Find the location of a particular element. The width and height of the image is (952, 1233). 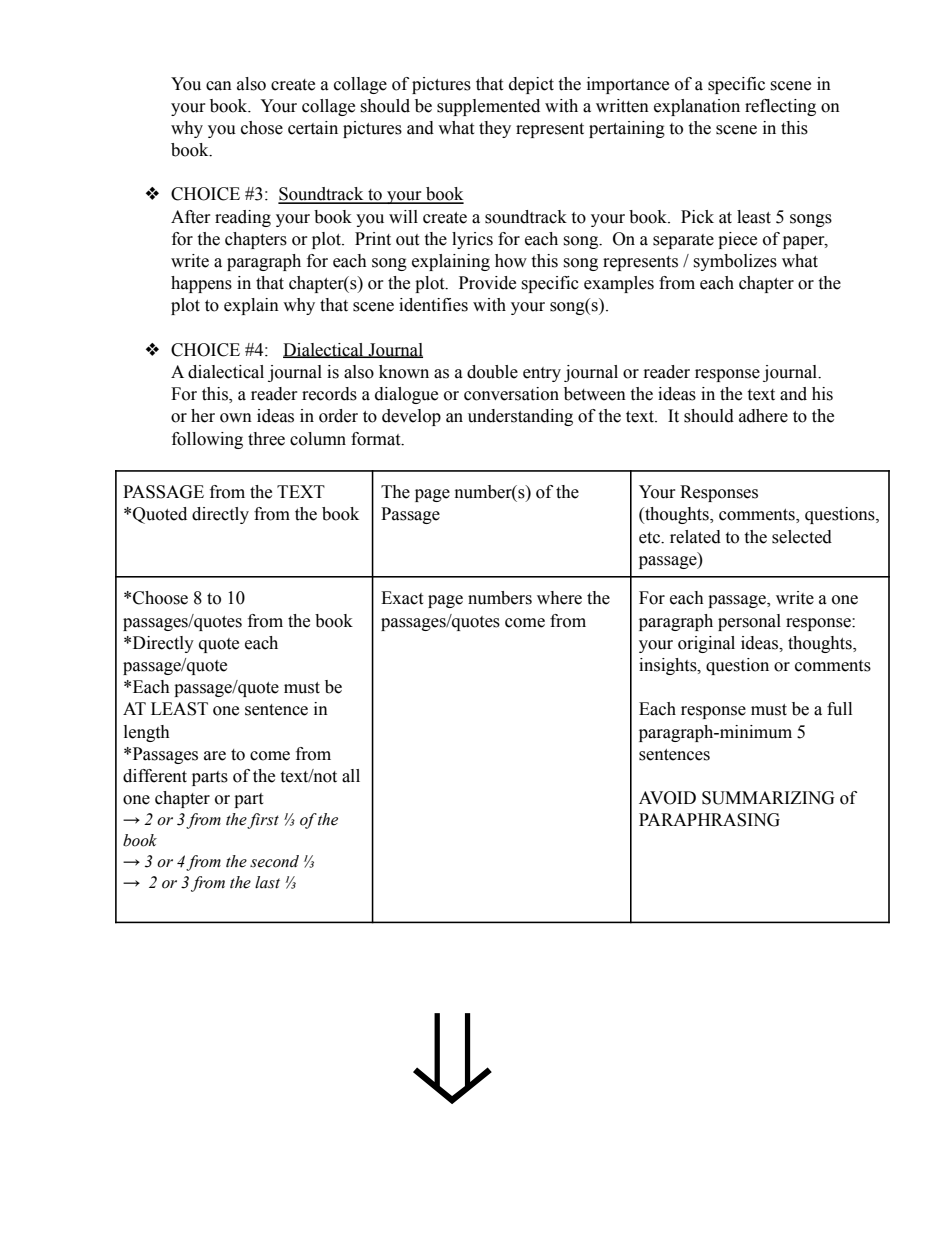

all is located at coordinates (351, 776).
